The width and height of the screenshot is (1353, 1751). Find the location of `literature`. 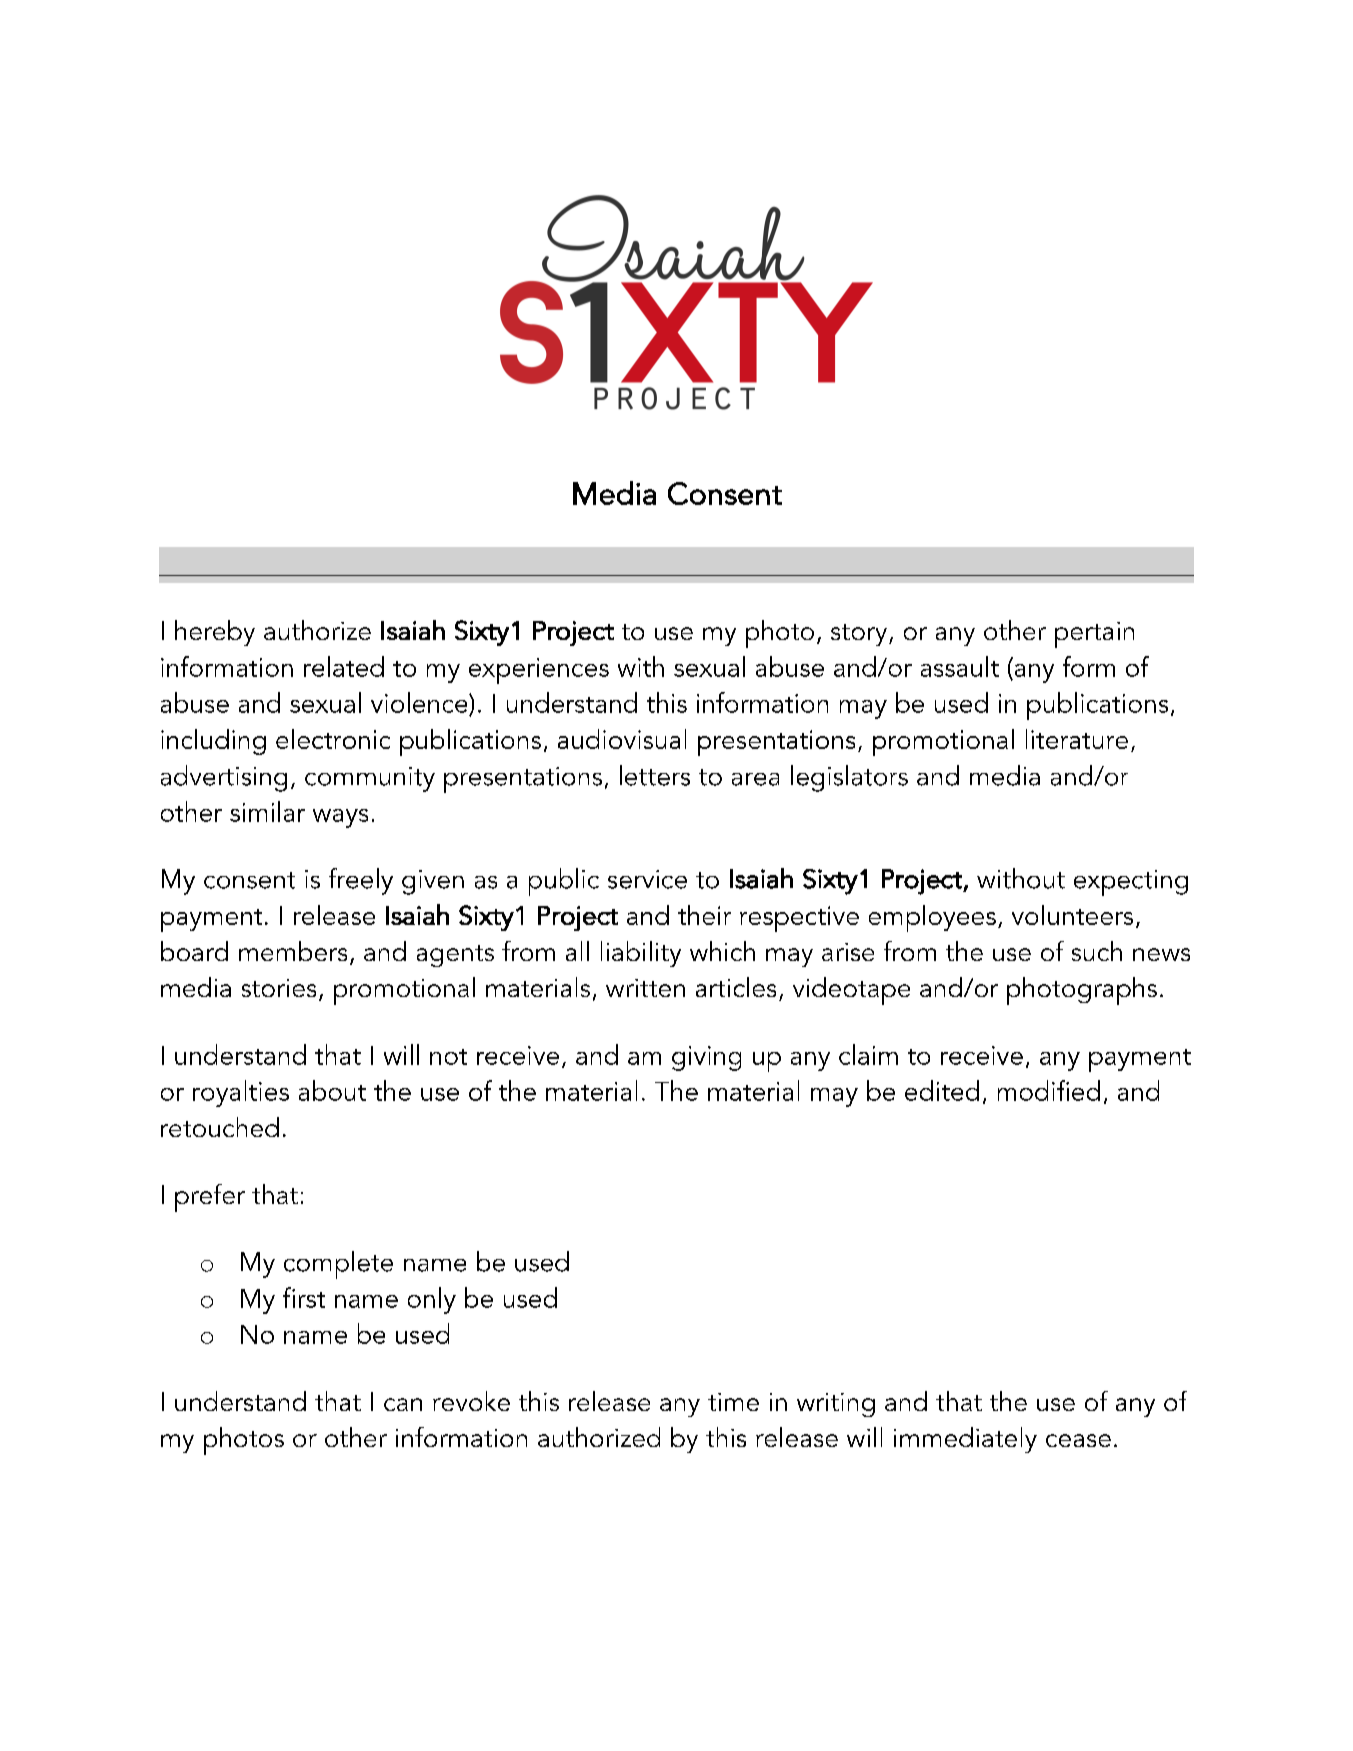

literature is located at coordinates (1077, 739).
